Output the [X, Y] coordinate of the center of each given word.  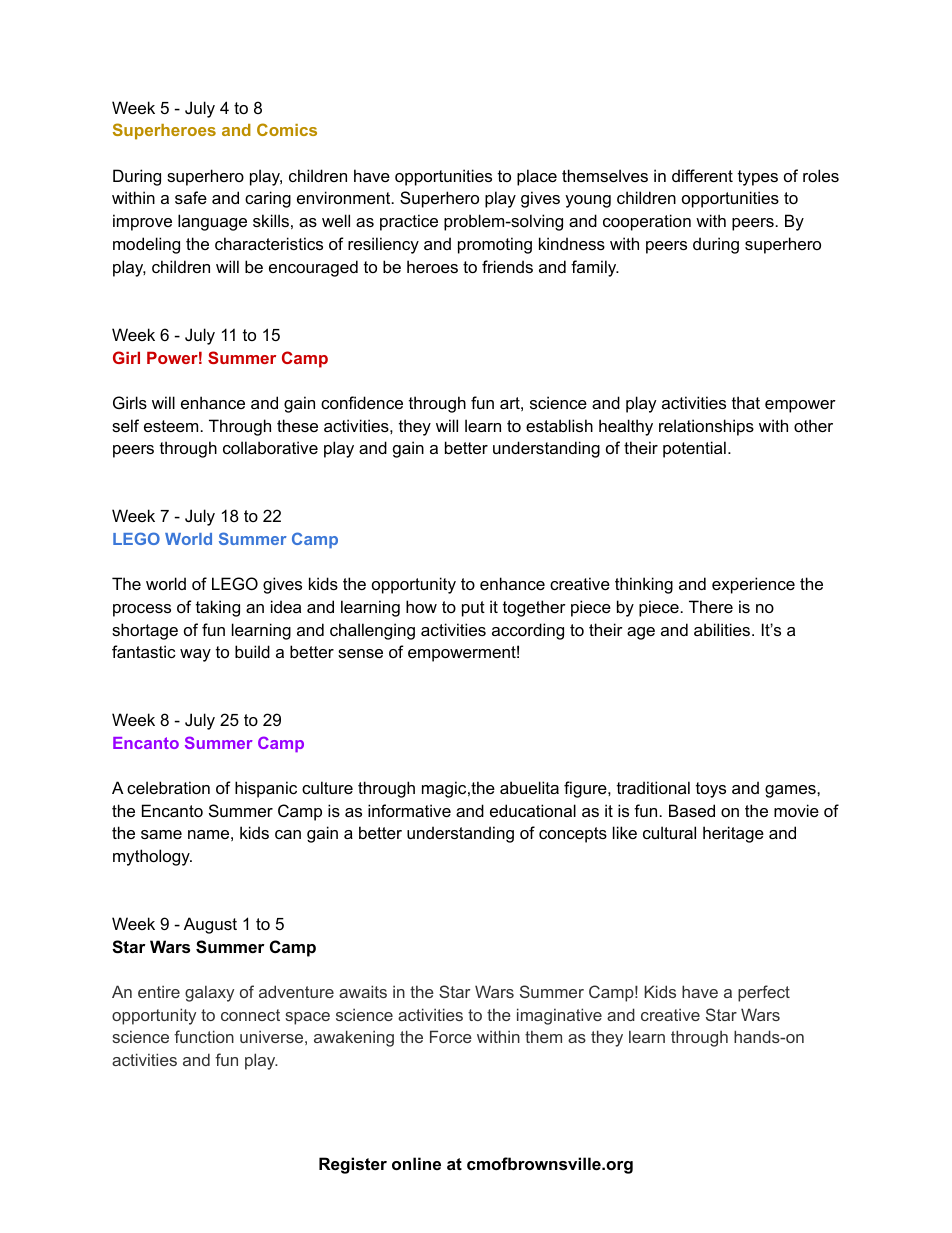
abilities [723, 629]
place [537, 177]
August [210, 925]
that [746, 402]
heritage [733, 834]
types [758, 178]
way [195, 655]
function [204, 1036]
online [416, 1163]
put [473, 609]
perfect [764, 993]
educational [533, 810]
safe [191, 197]
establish [559, 425]
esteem [171, 426]
